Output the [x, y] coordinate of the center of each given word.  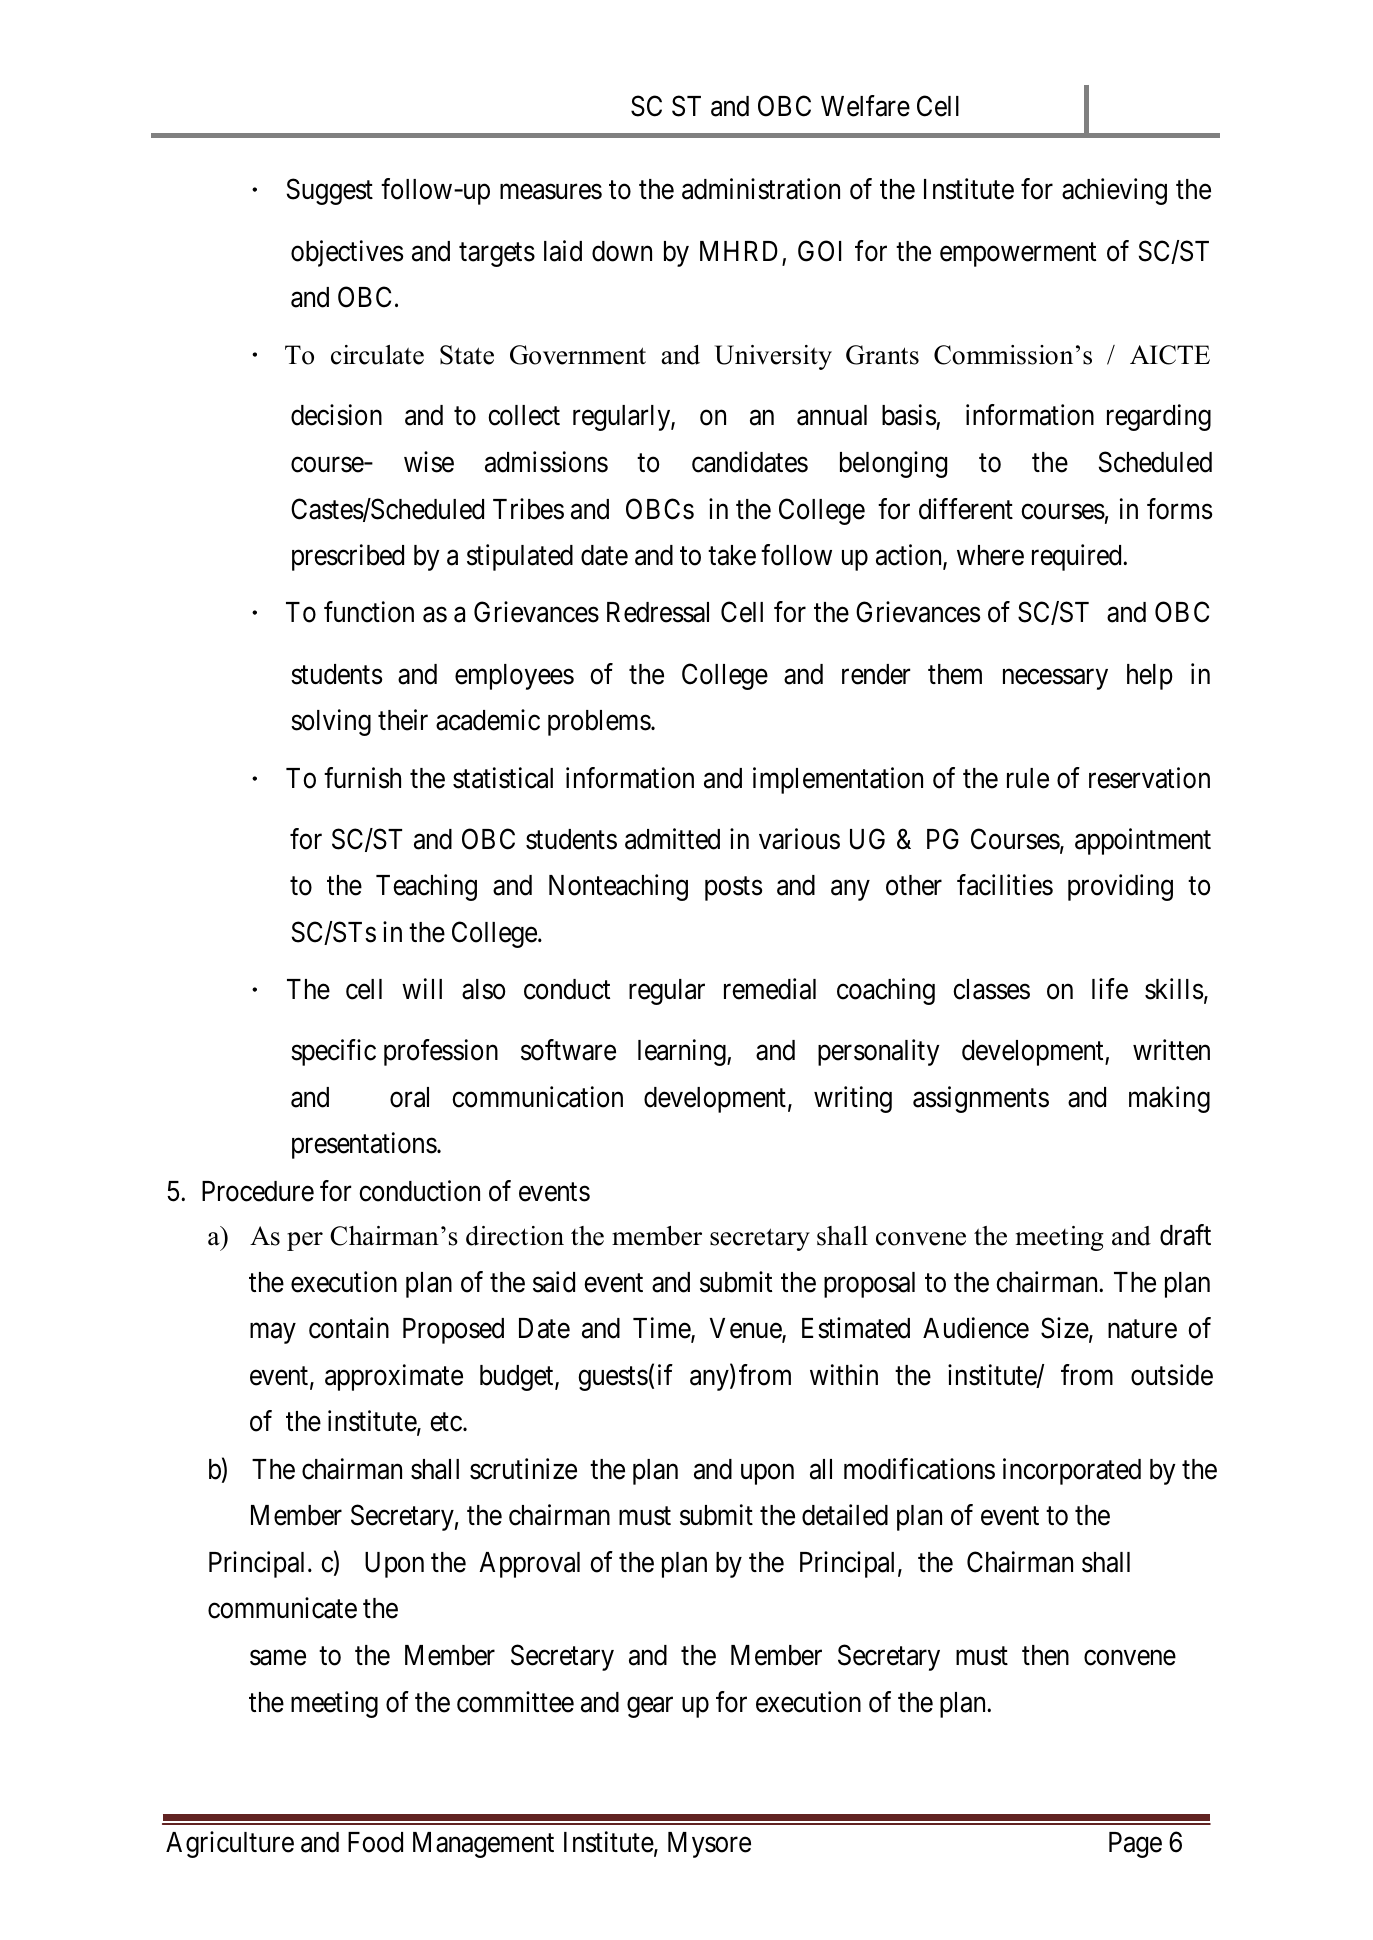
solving [331, 722]
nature [1142, 1329]
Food [375, 1842]
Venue [746, 1329]
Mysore [709, 1845]
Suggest [330, 192]
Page [1135, 1845]
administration [761, 189]
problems [599, 723]
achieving [1114, 191]
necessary [1055, 679]
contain [349, 1328]
